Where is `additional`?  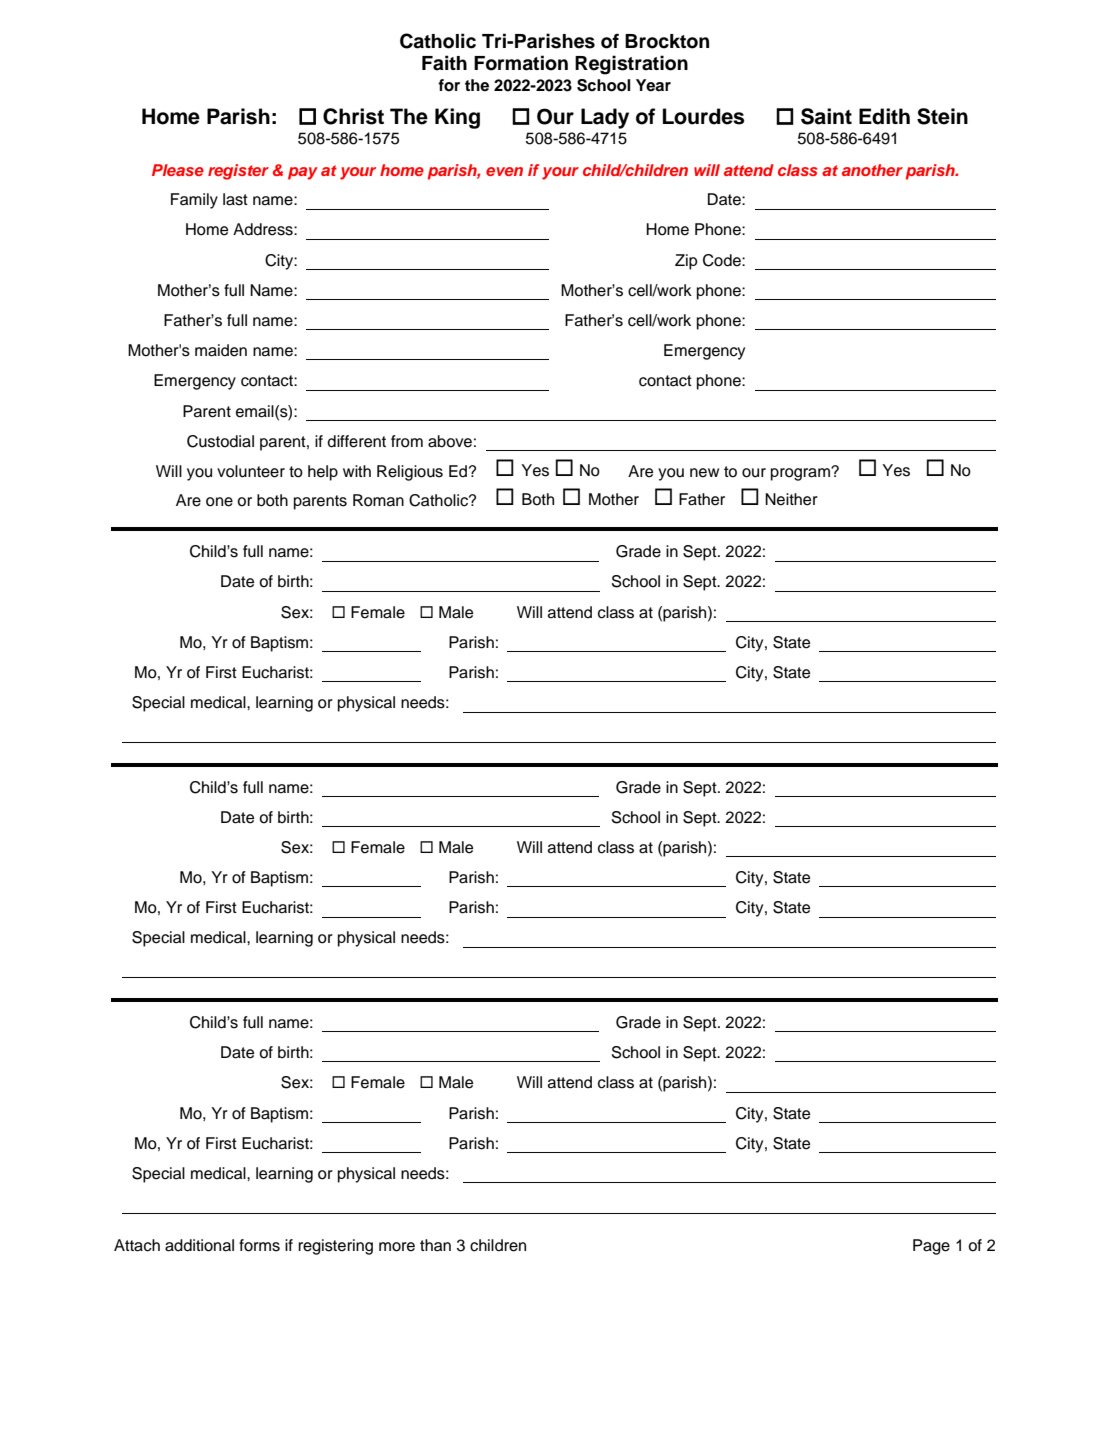
additional is located at coordinates (199, 1245).
